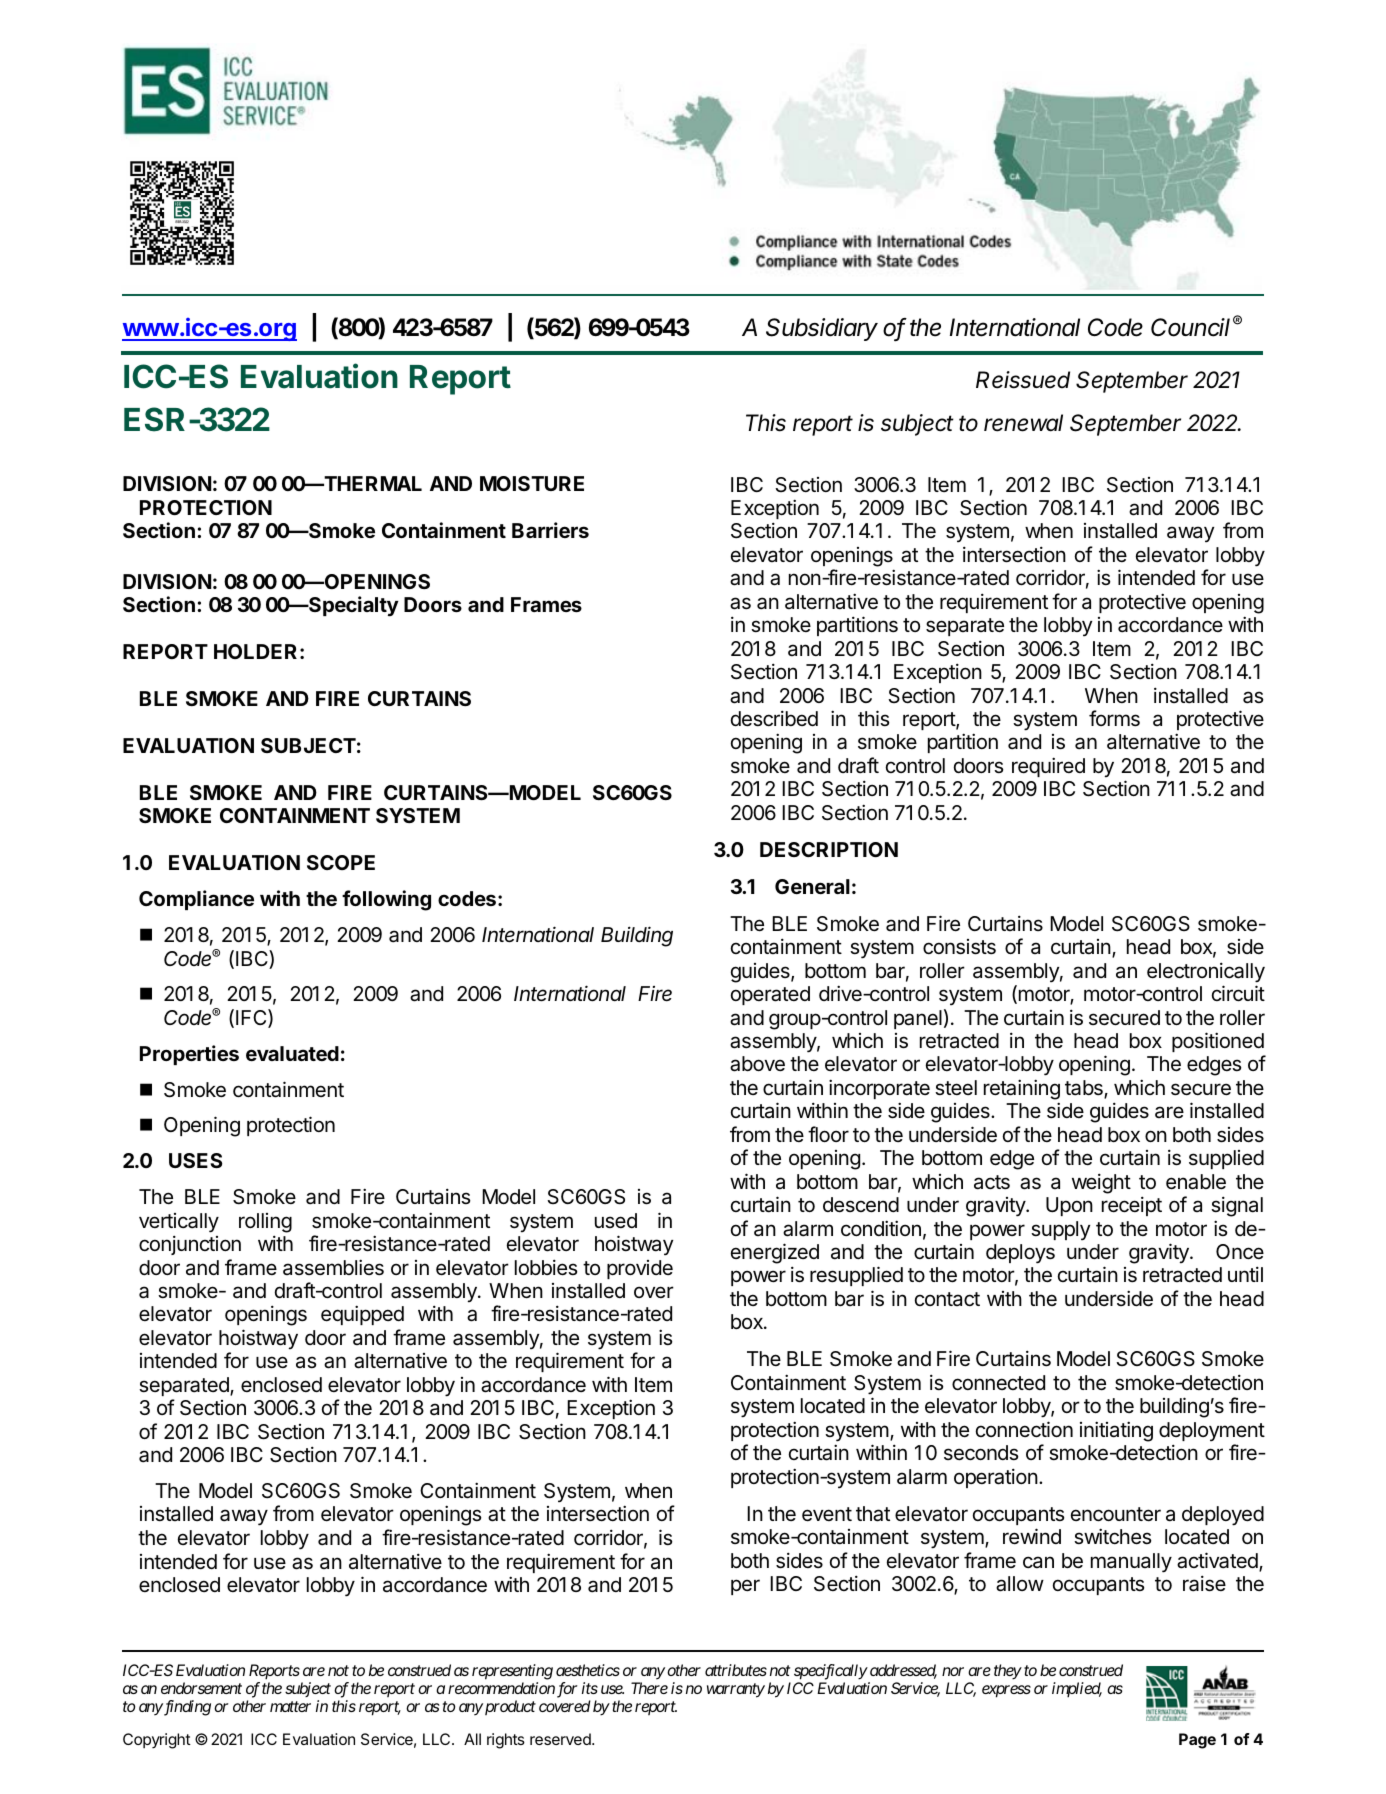 Image resolution: width=1386 pixels, height=1794 pixels. I want to click on described, so click(774, 718).
